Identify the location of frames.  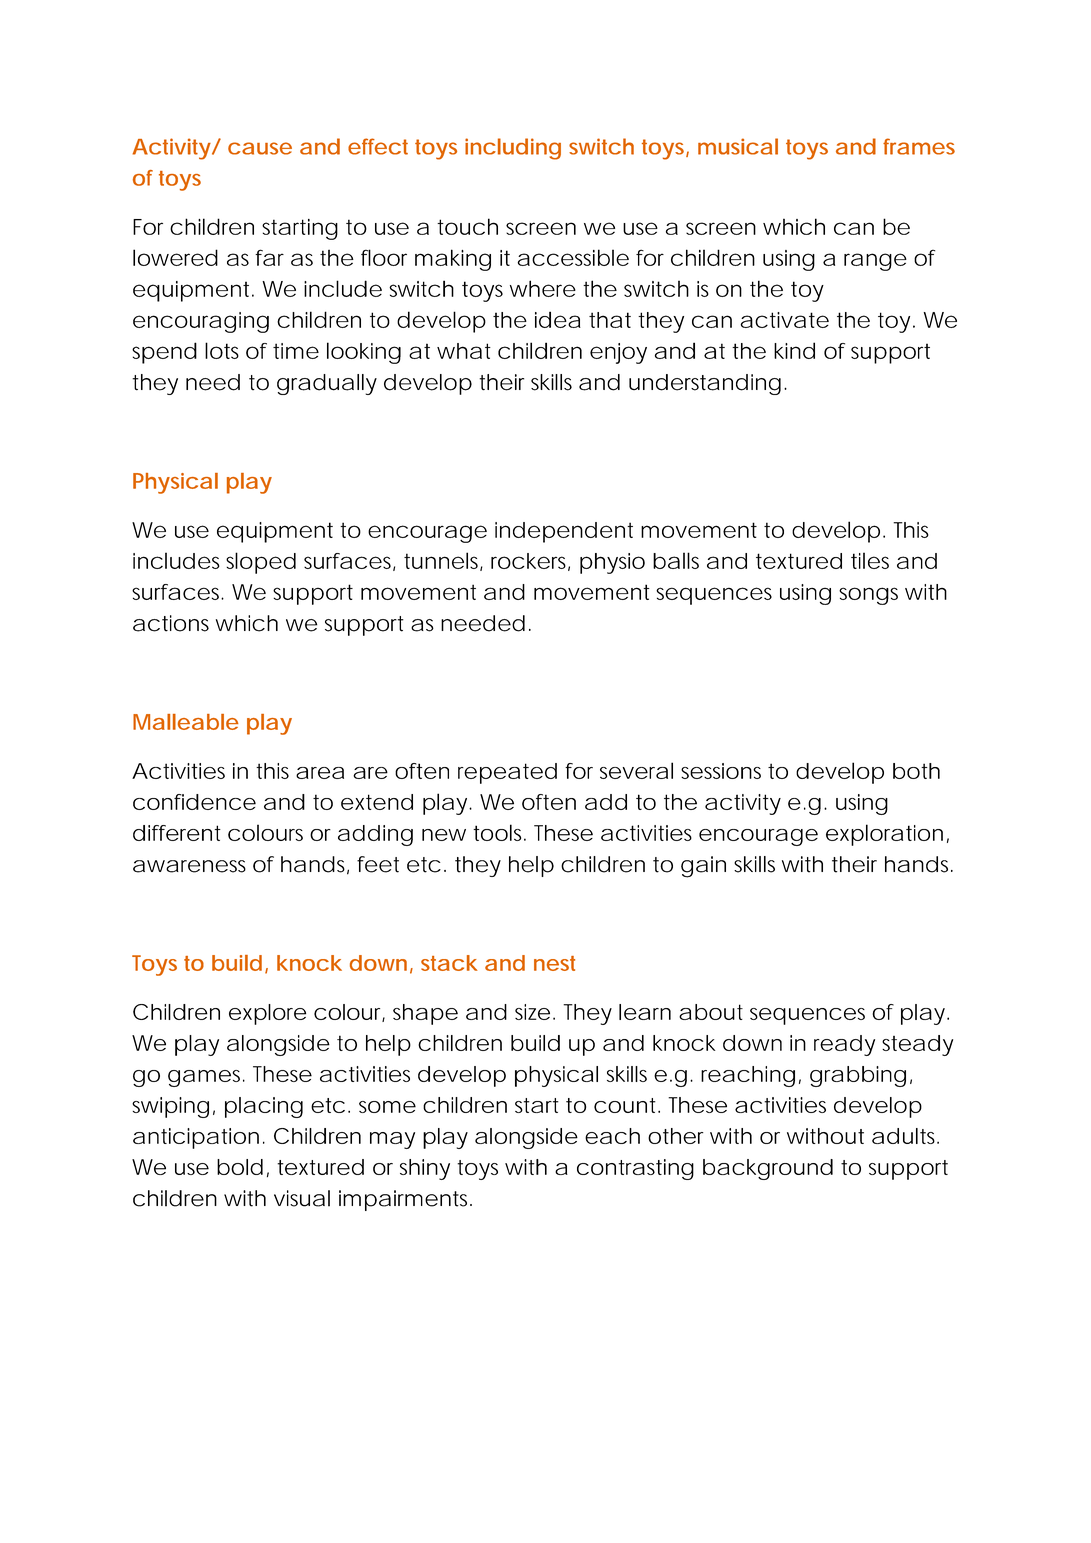
(919, 146).
